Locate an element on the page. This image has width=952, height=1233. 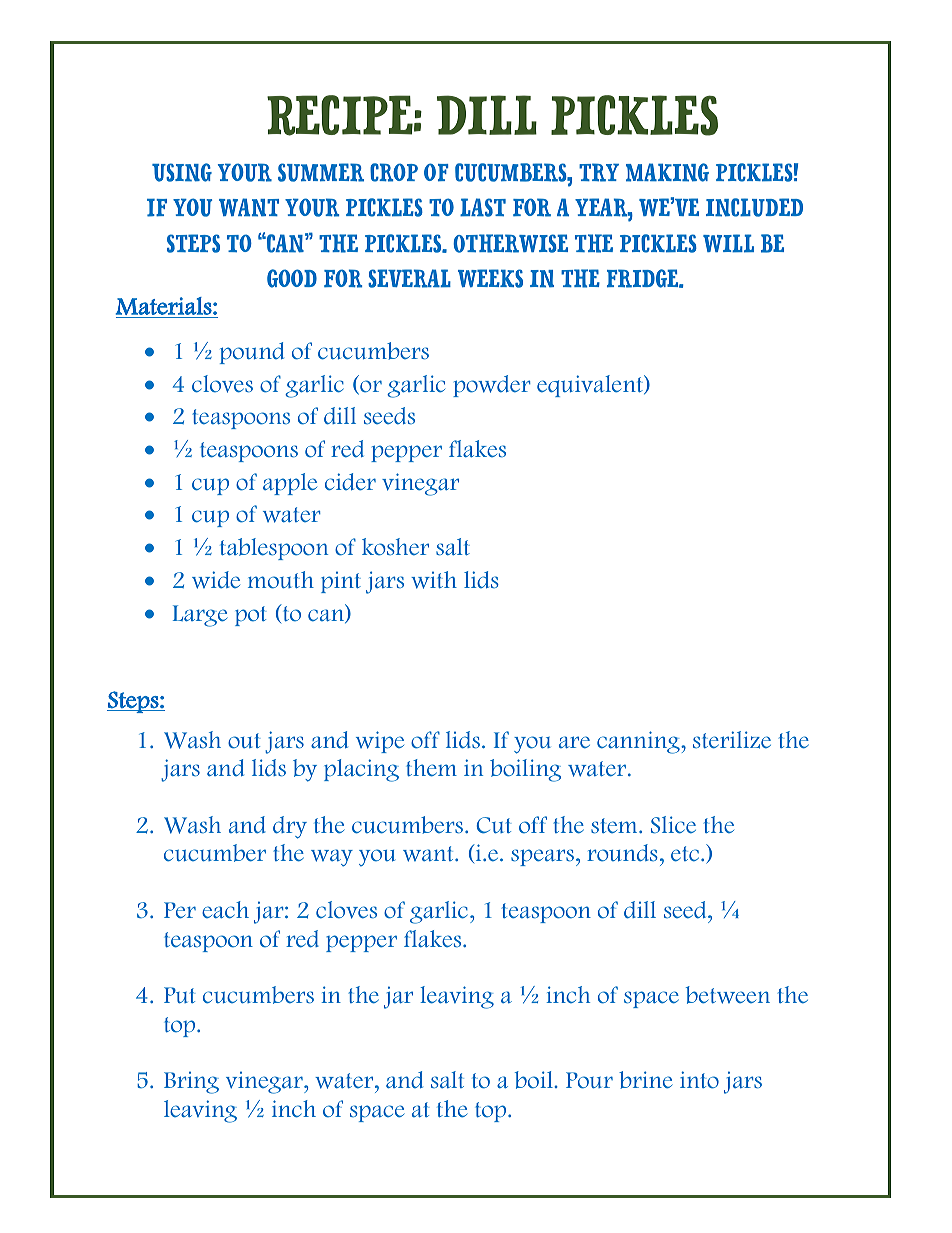
last is located at coordinates (483, 207).
